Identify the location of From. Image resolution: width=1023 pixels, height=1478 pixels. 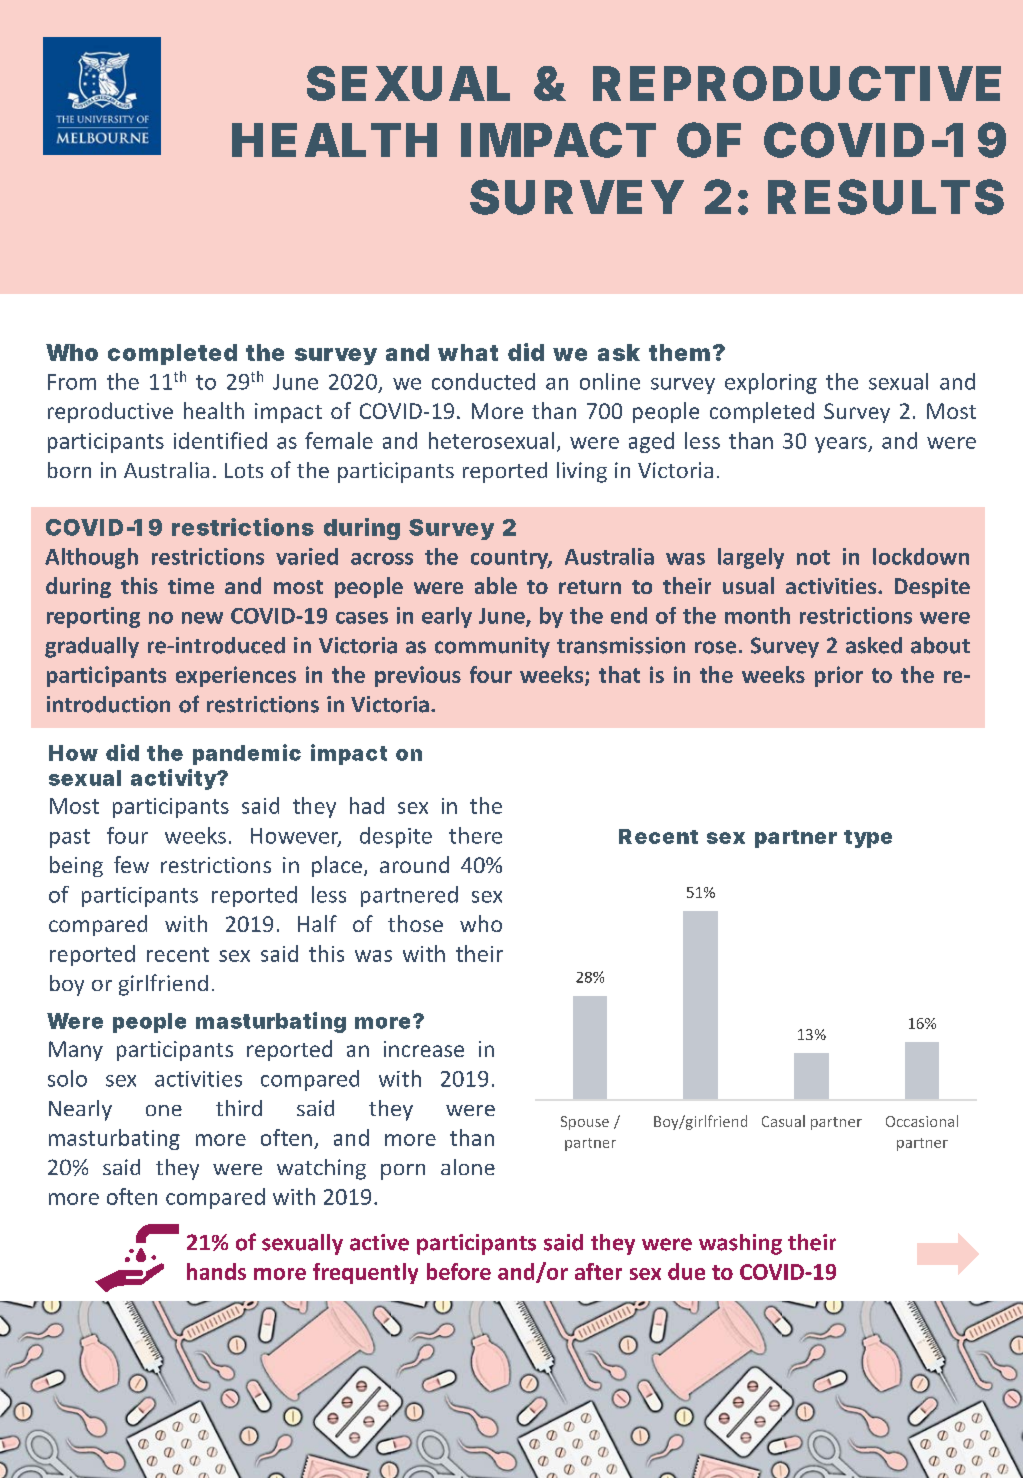
(72, 382).
